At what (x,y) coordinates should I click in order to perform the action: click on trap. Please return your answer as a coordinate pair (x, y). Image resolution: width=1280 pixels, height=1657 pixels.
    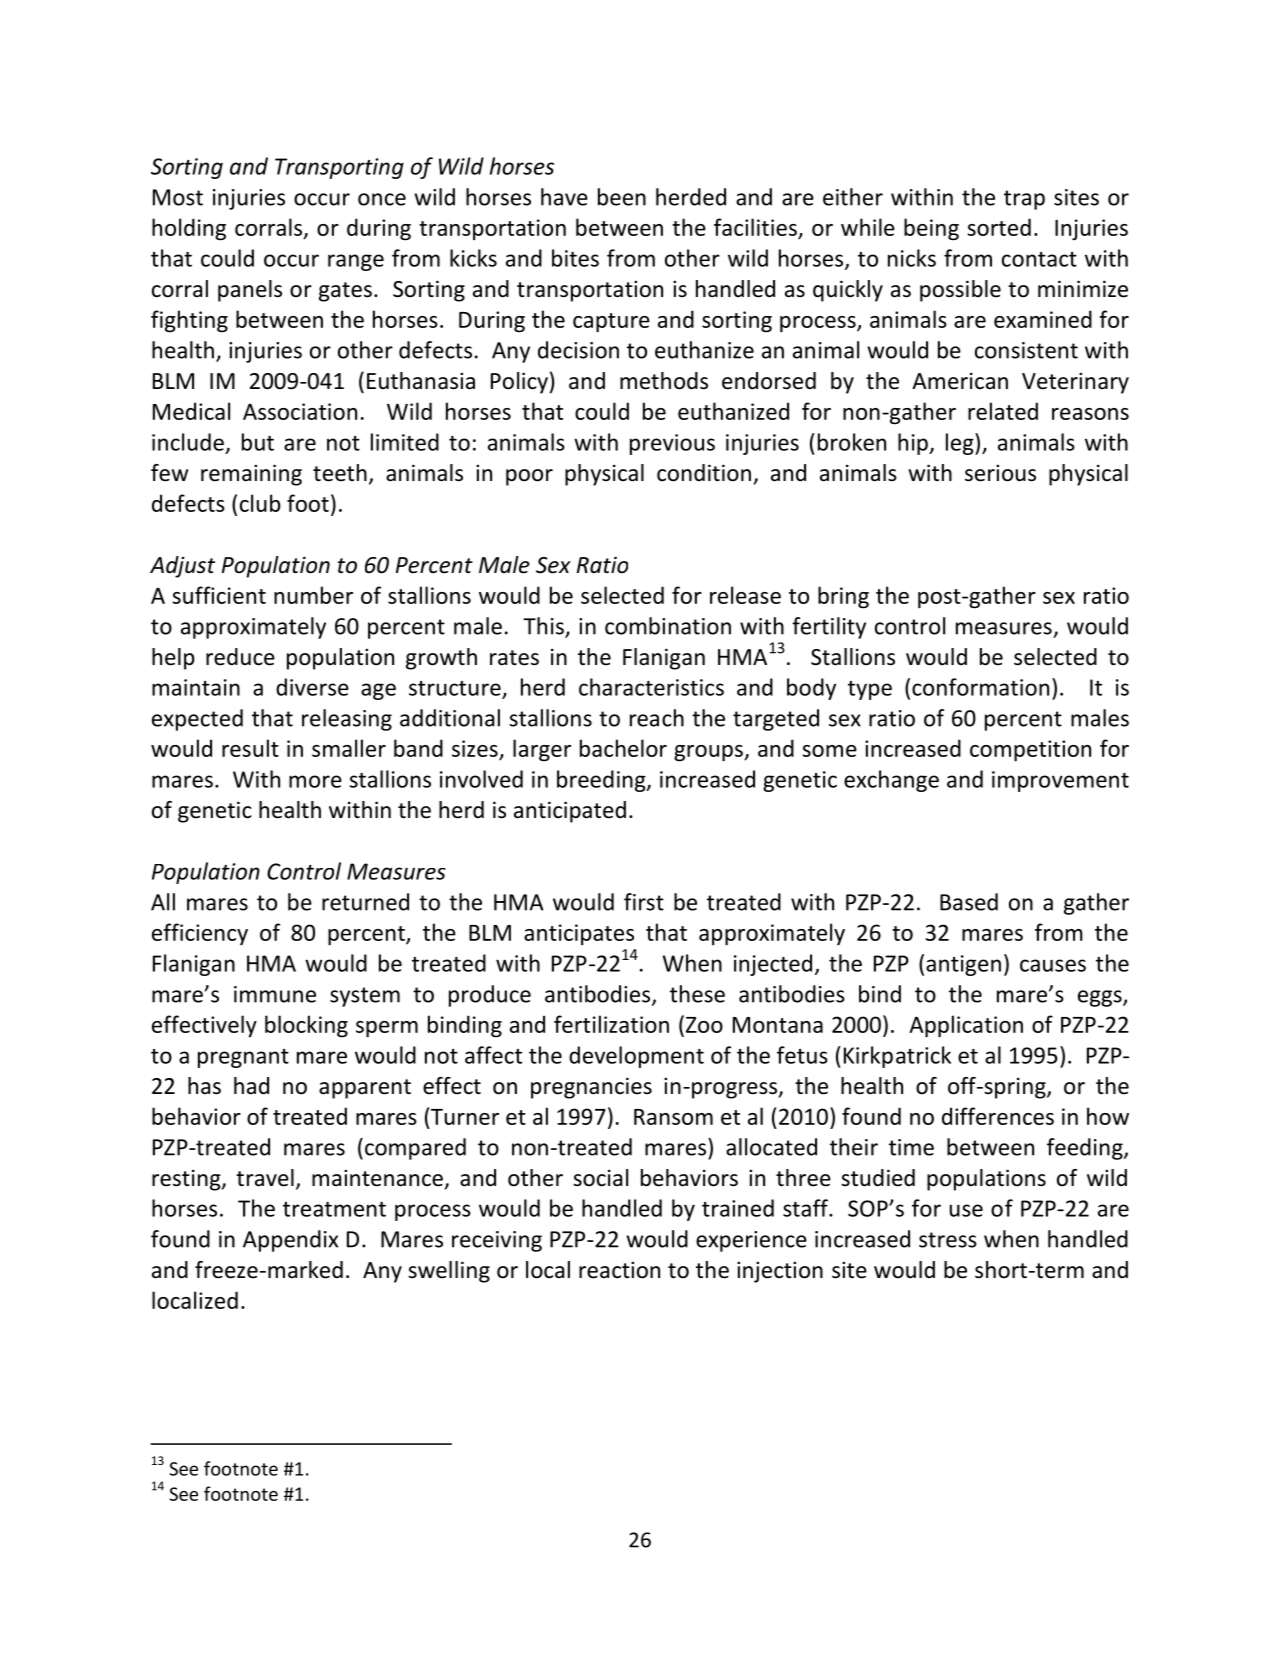
    Looking at the image, I should click on (1024, 200).
